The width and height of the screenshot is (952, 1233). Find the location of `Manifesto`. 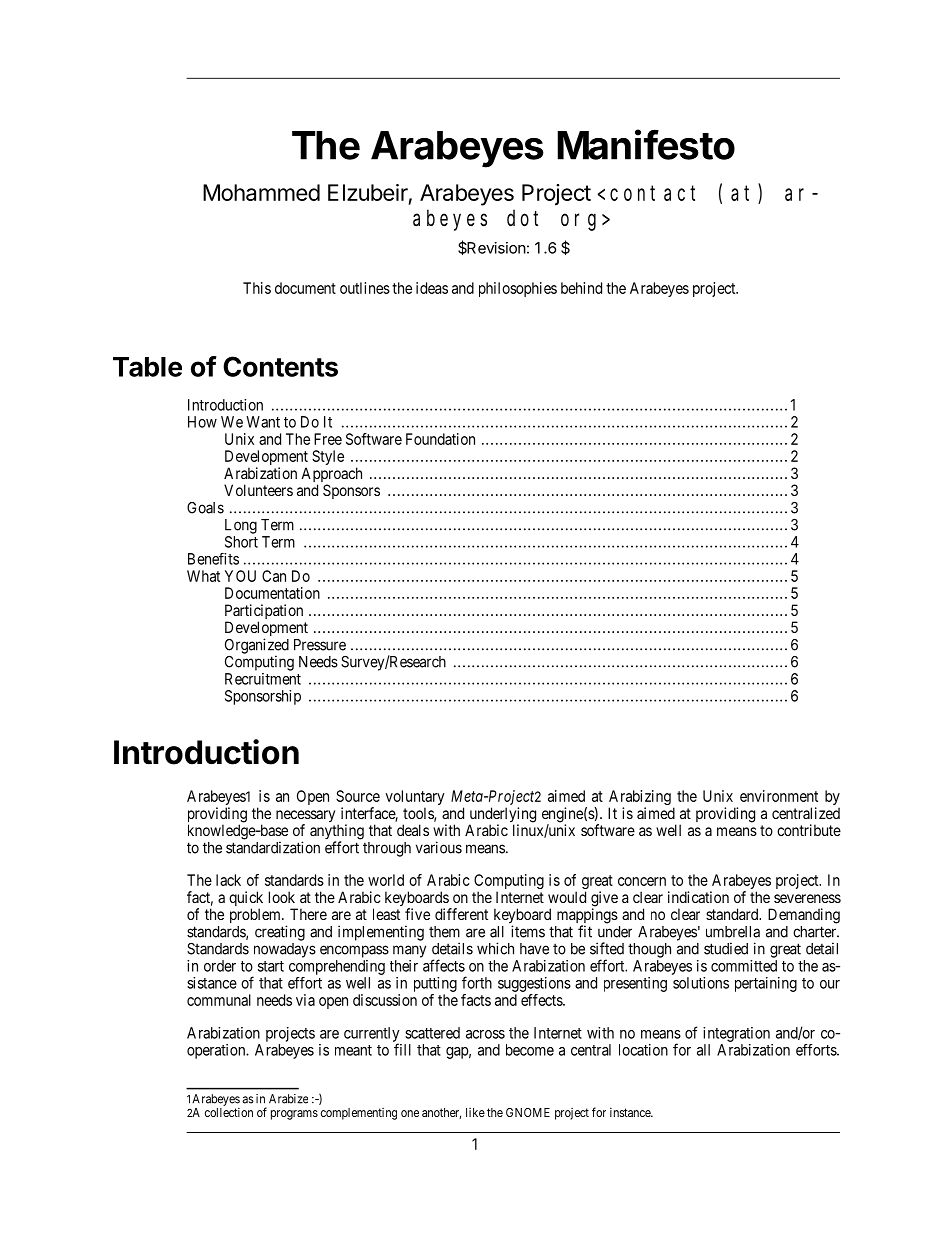

Manifesto is located at coordinates (646, 144).
